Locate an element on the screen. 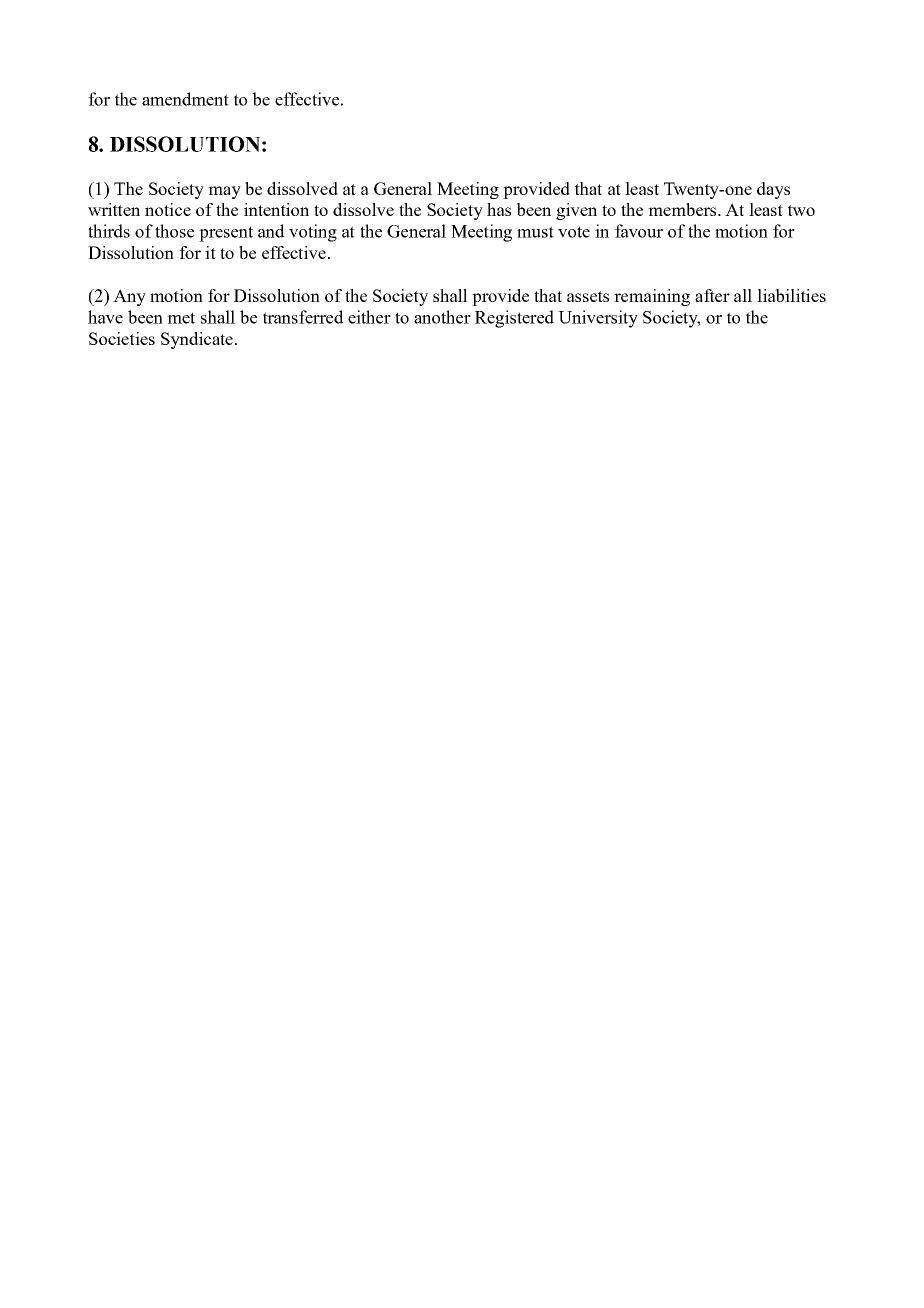  Any is located at coordinates (129, 297).
